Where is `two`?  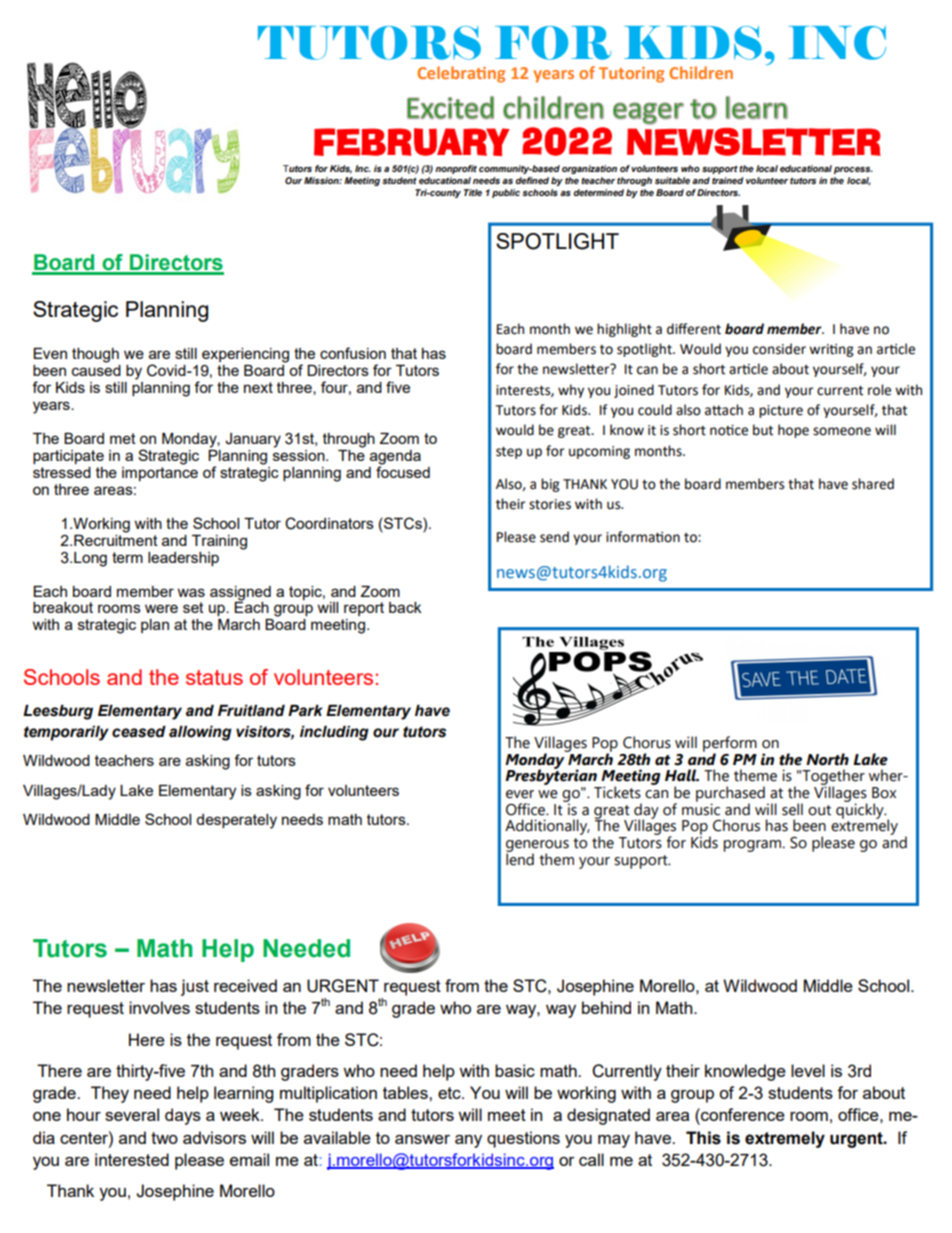
two is located at coordinates (164, 1138).
